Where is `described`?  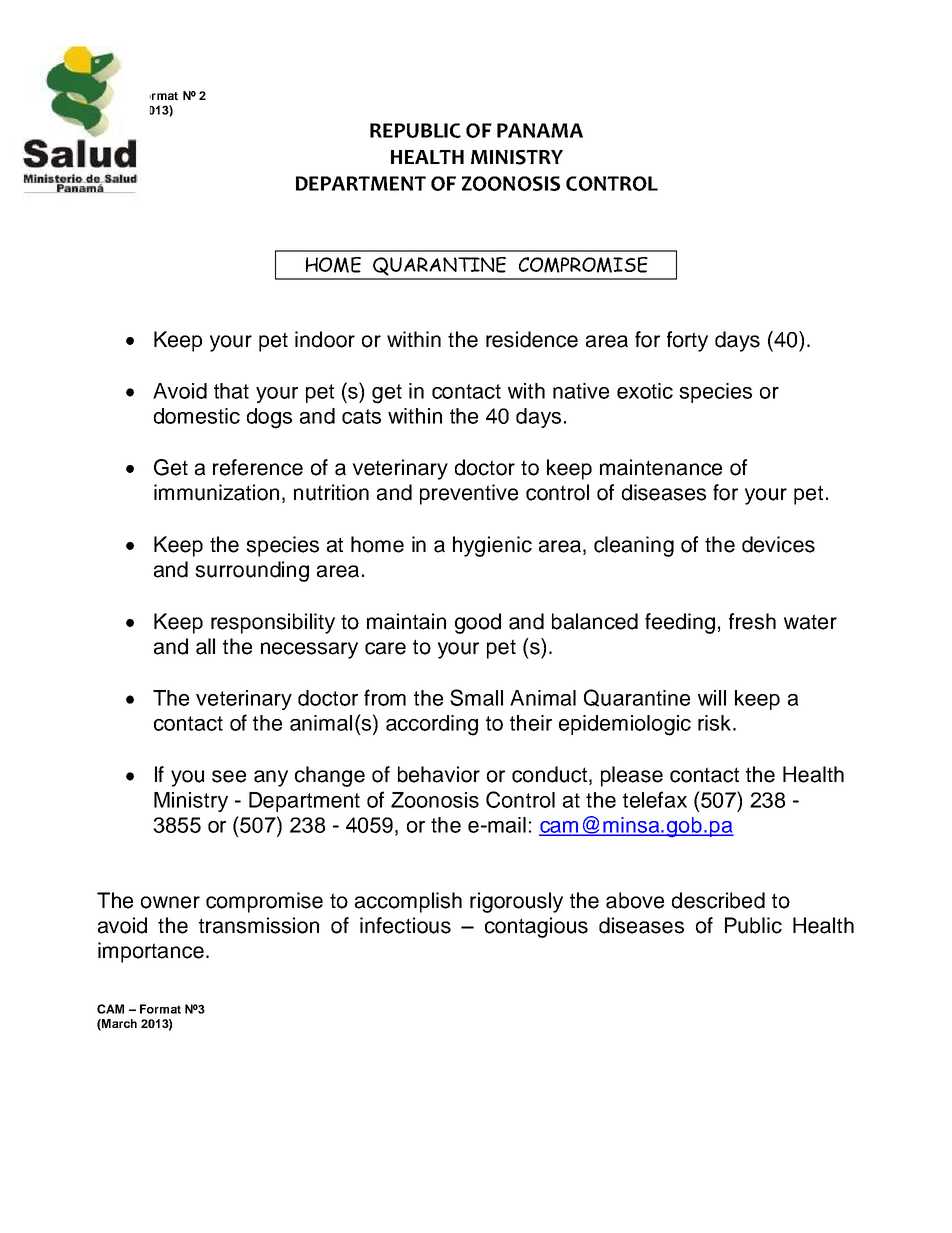 described is located at coordinates (718, 900).
